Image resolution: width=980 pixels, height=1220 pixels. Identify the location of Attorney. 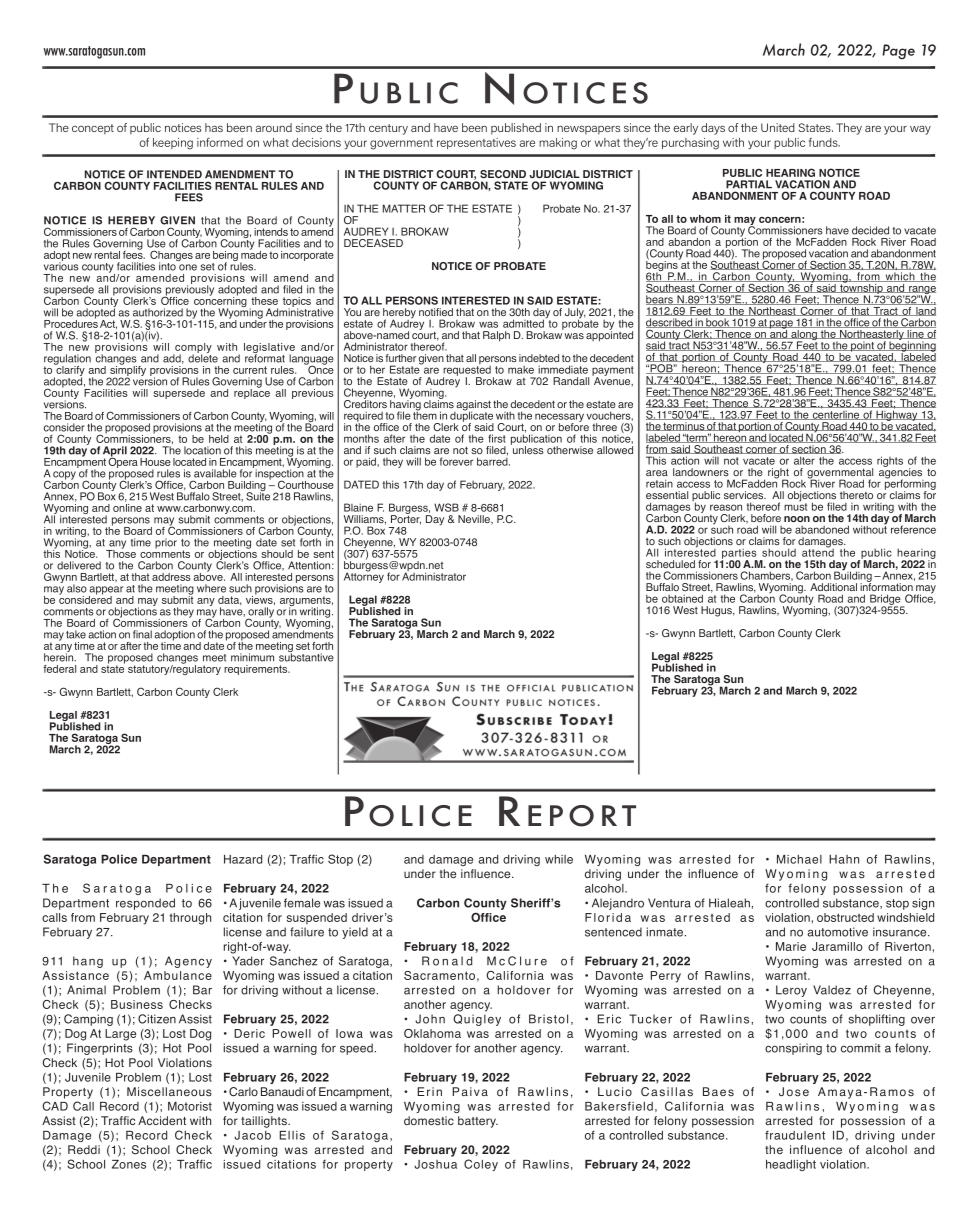
(364, 576).
